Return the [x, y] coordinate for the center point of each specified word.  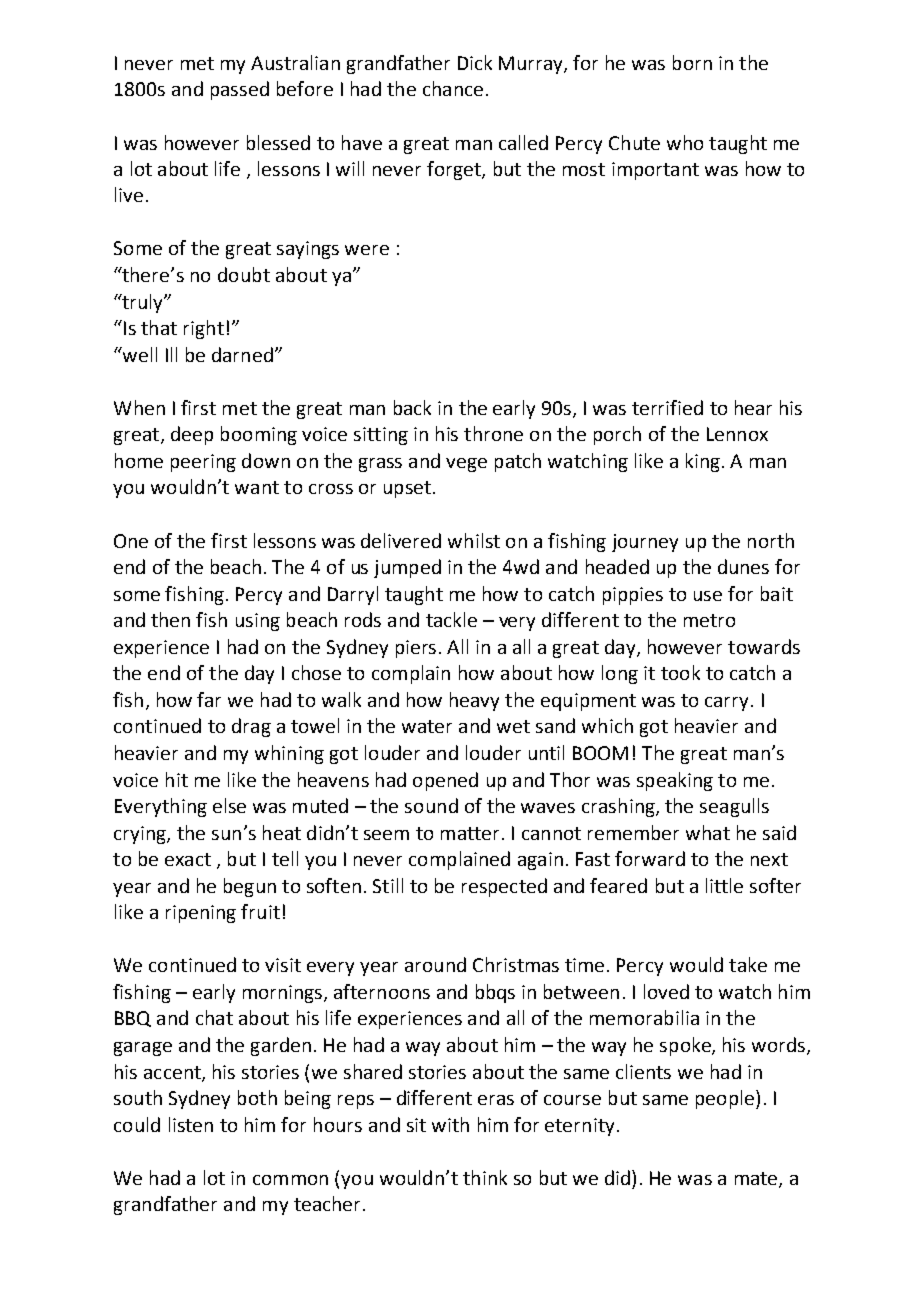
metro [709, 620]
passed [240, 90]
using [258, 622]
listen [191, 1124]
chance [453, 88]
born [692, 62]
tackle [451, 619]
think [485, 1177]
